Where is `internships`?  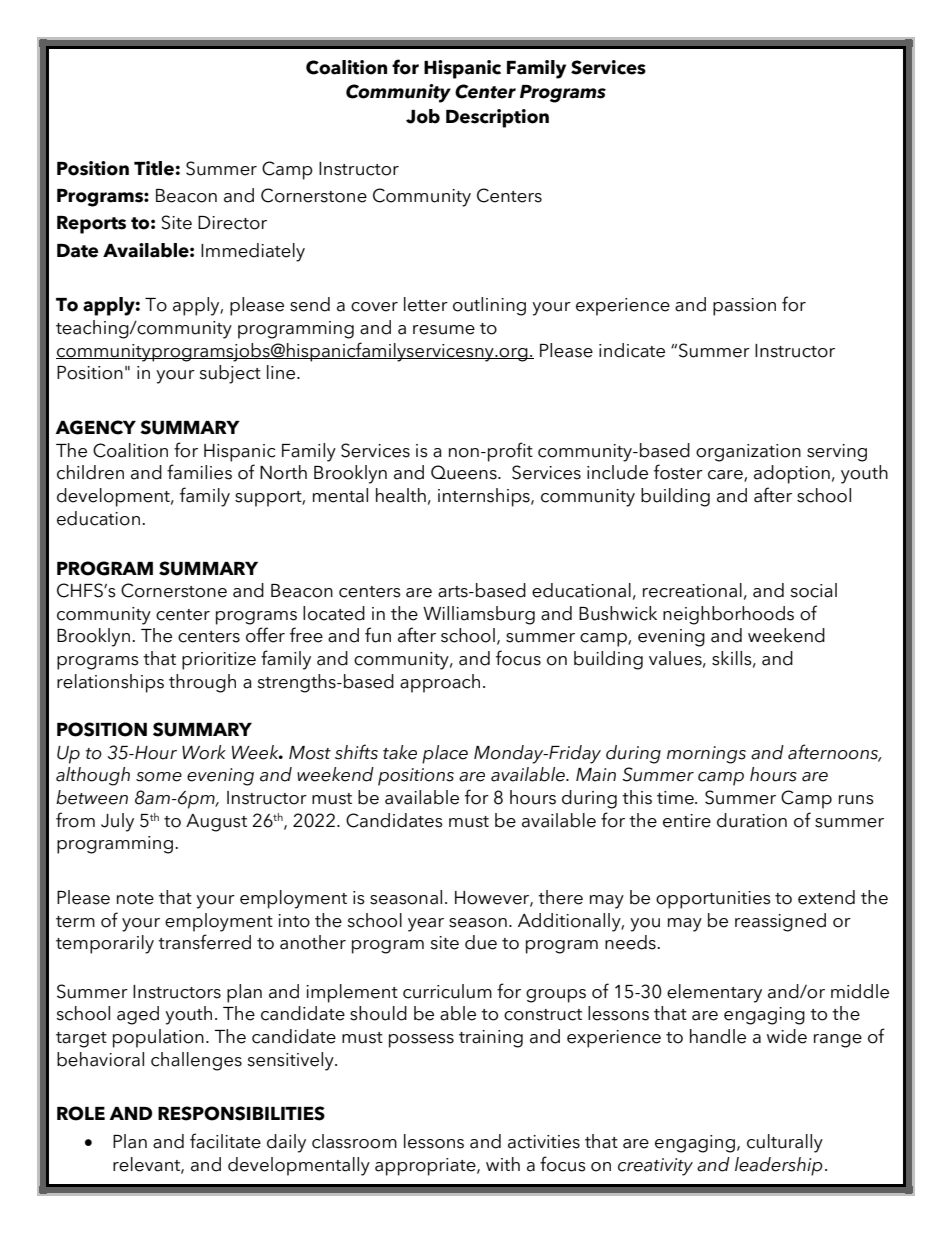
internships is located at coordinates (485, 497).
